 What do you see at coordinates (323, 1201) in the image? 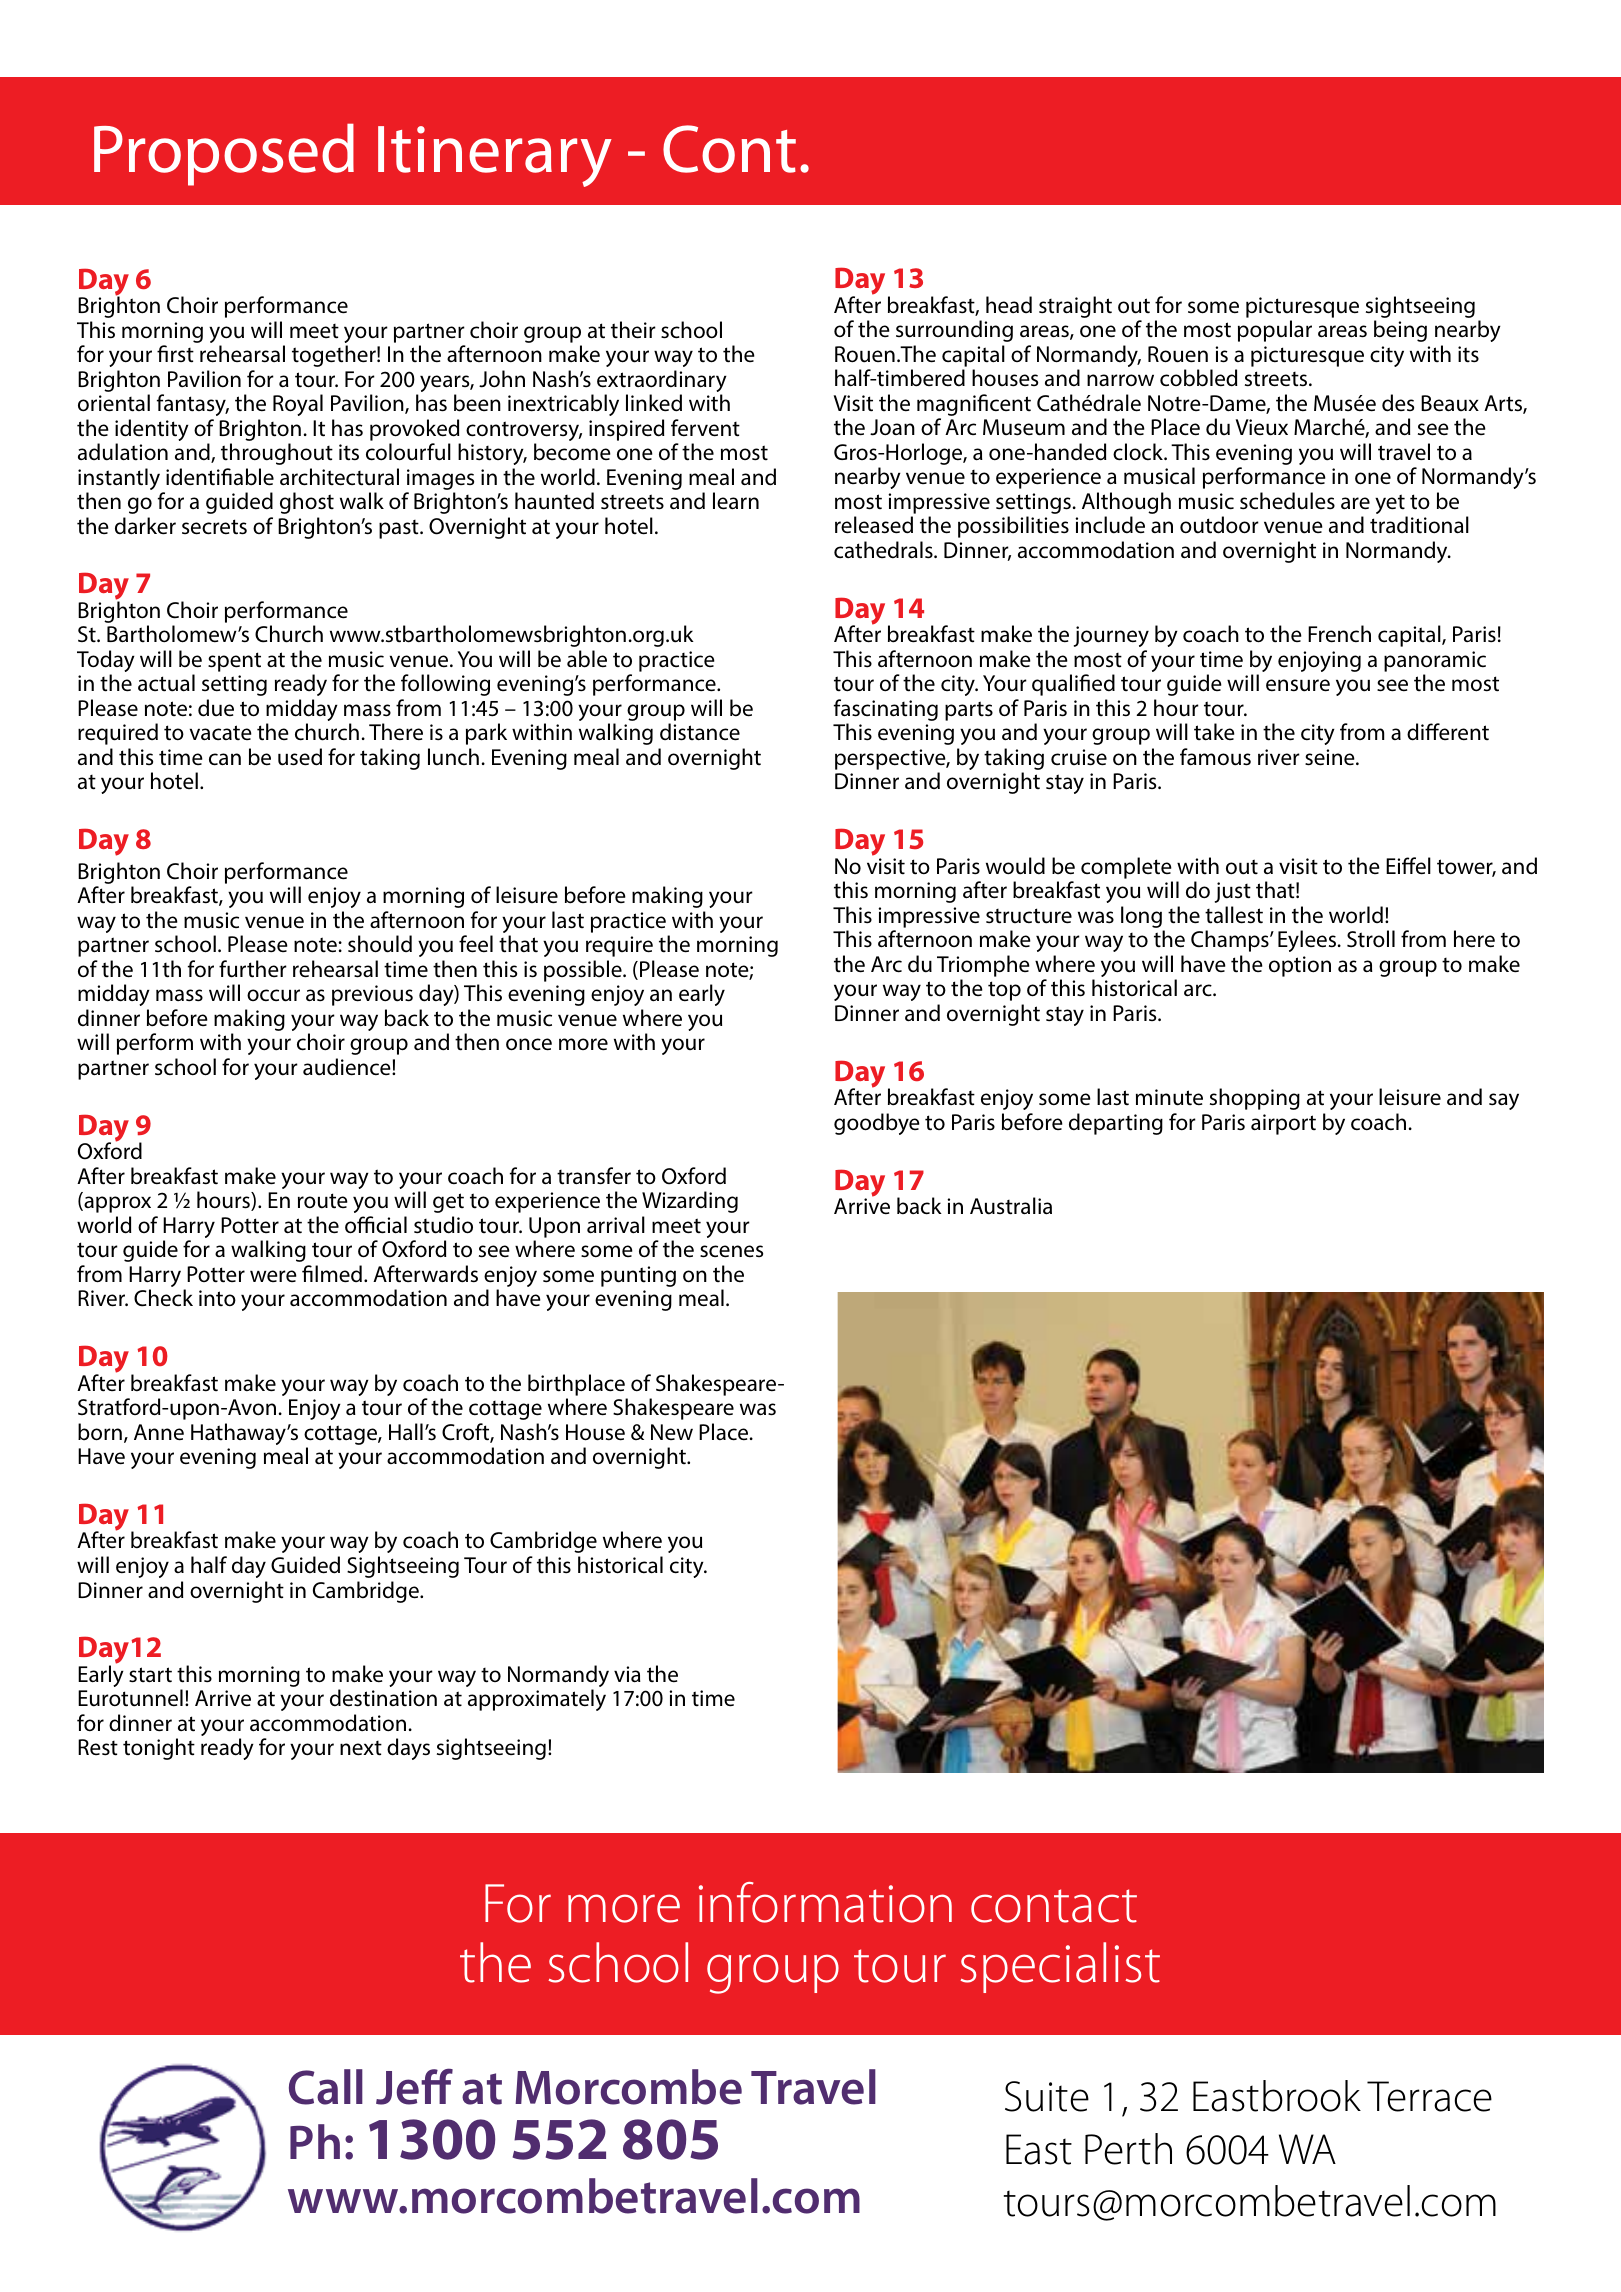
I see `route` at bounding box center [323, 1201].
